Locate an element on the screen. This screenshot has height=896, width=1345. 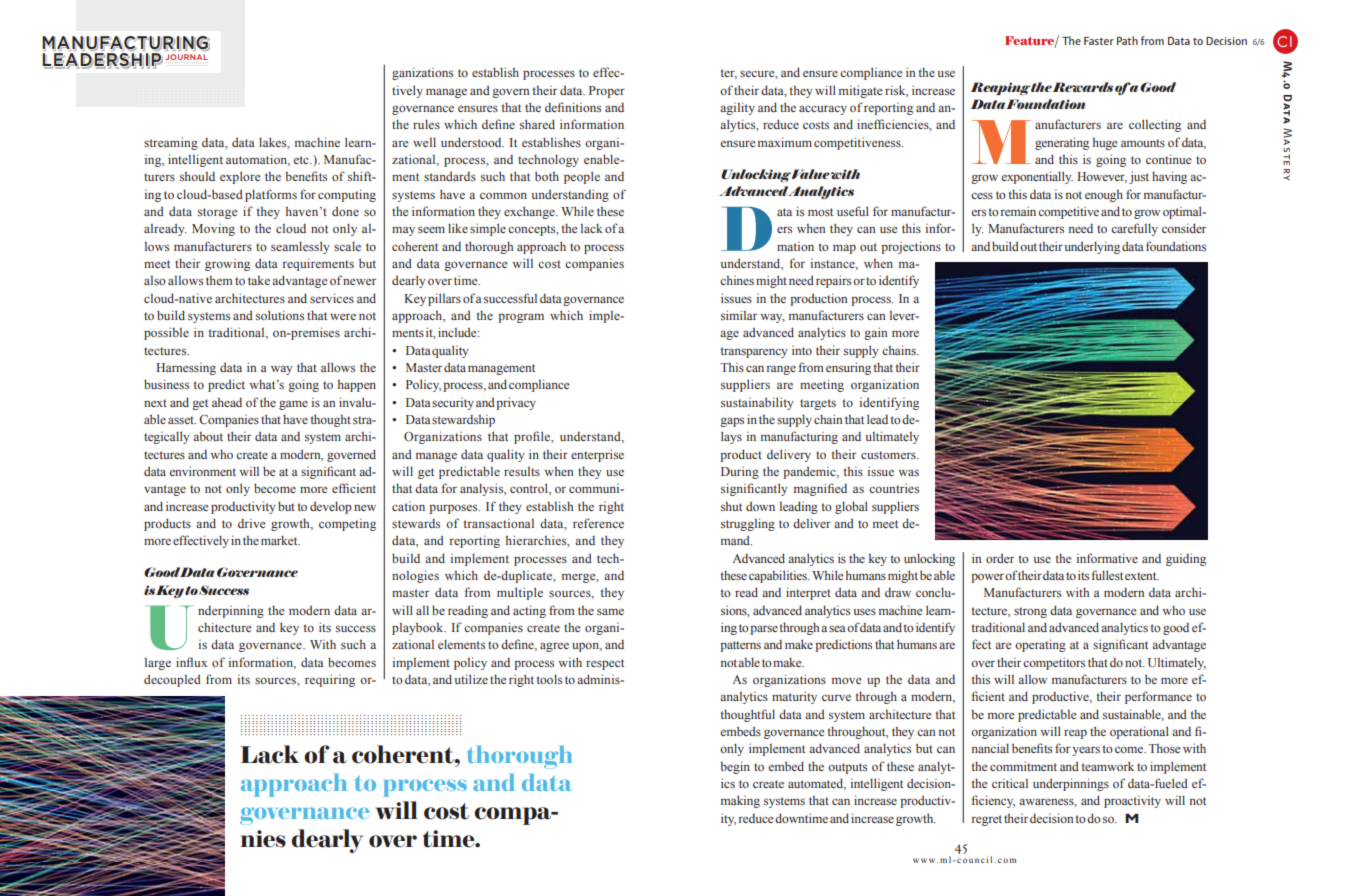
requiring is located at coordinates (330, 680).
